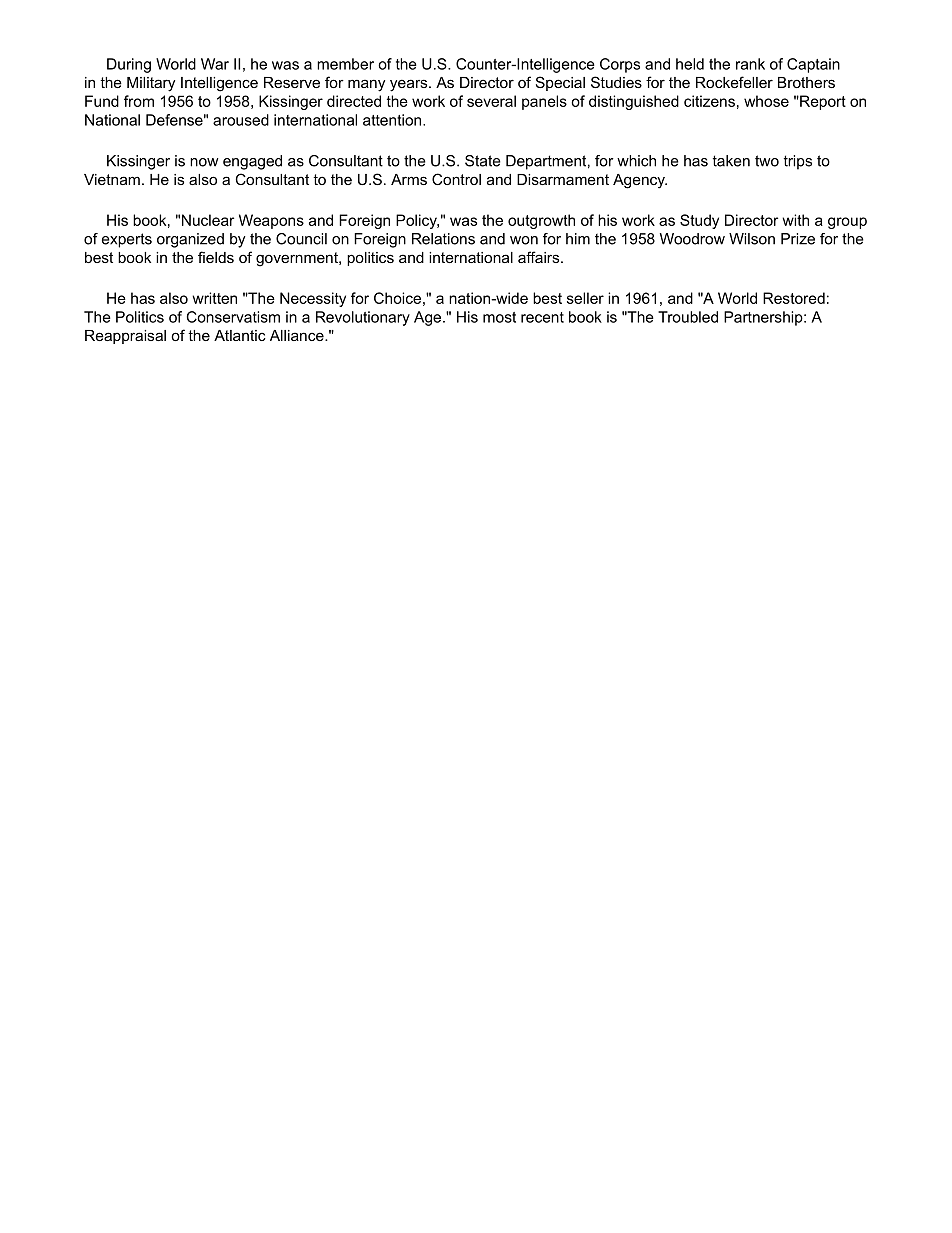 This screenshot has width=952, height=1233. I want to click on rank, so click(750, 64).
